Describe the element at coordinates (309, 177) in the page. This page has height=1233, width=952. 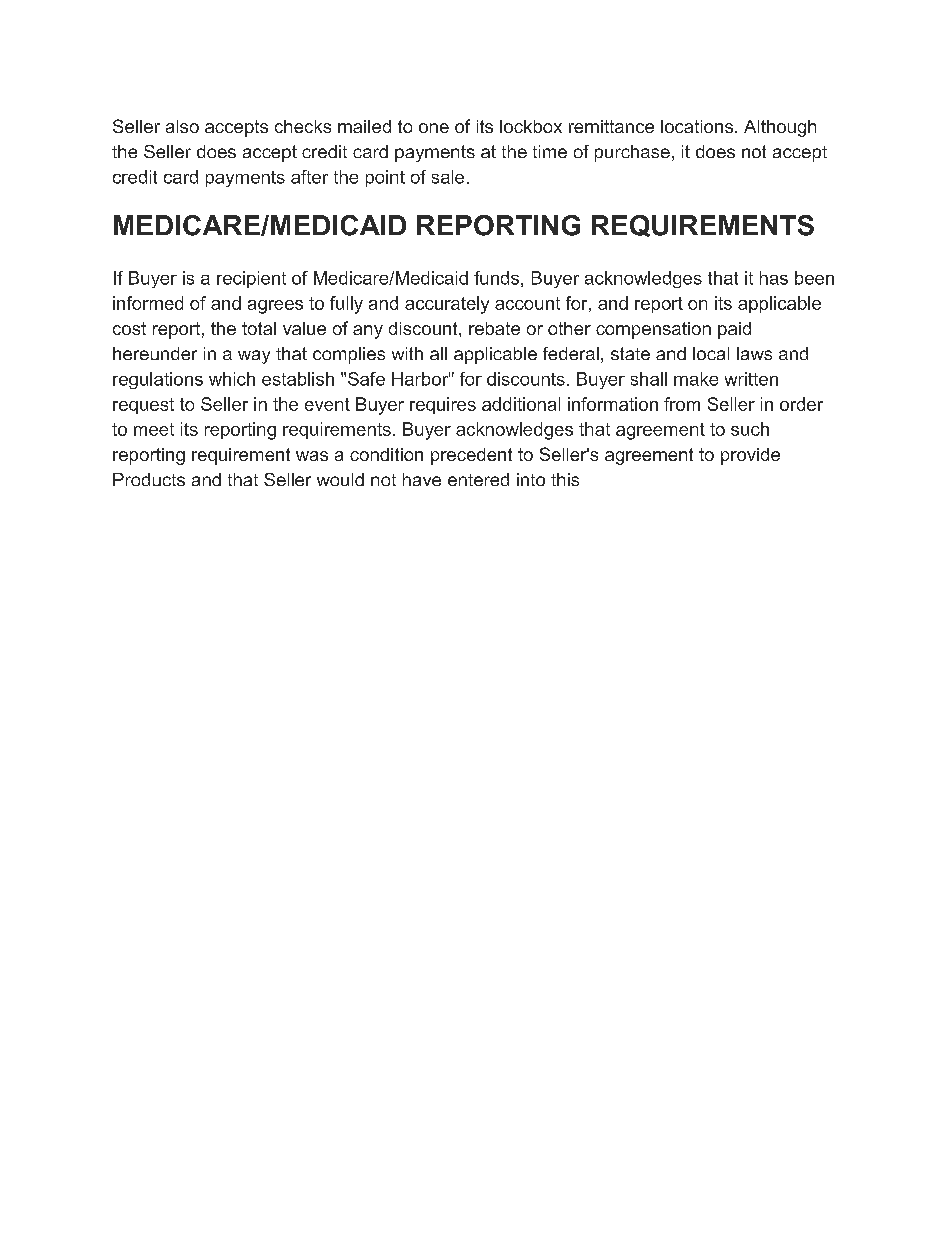
I see `after` at that location.
